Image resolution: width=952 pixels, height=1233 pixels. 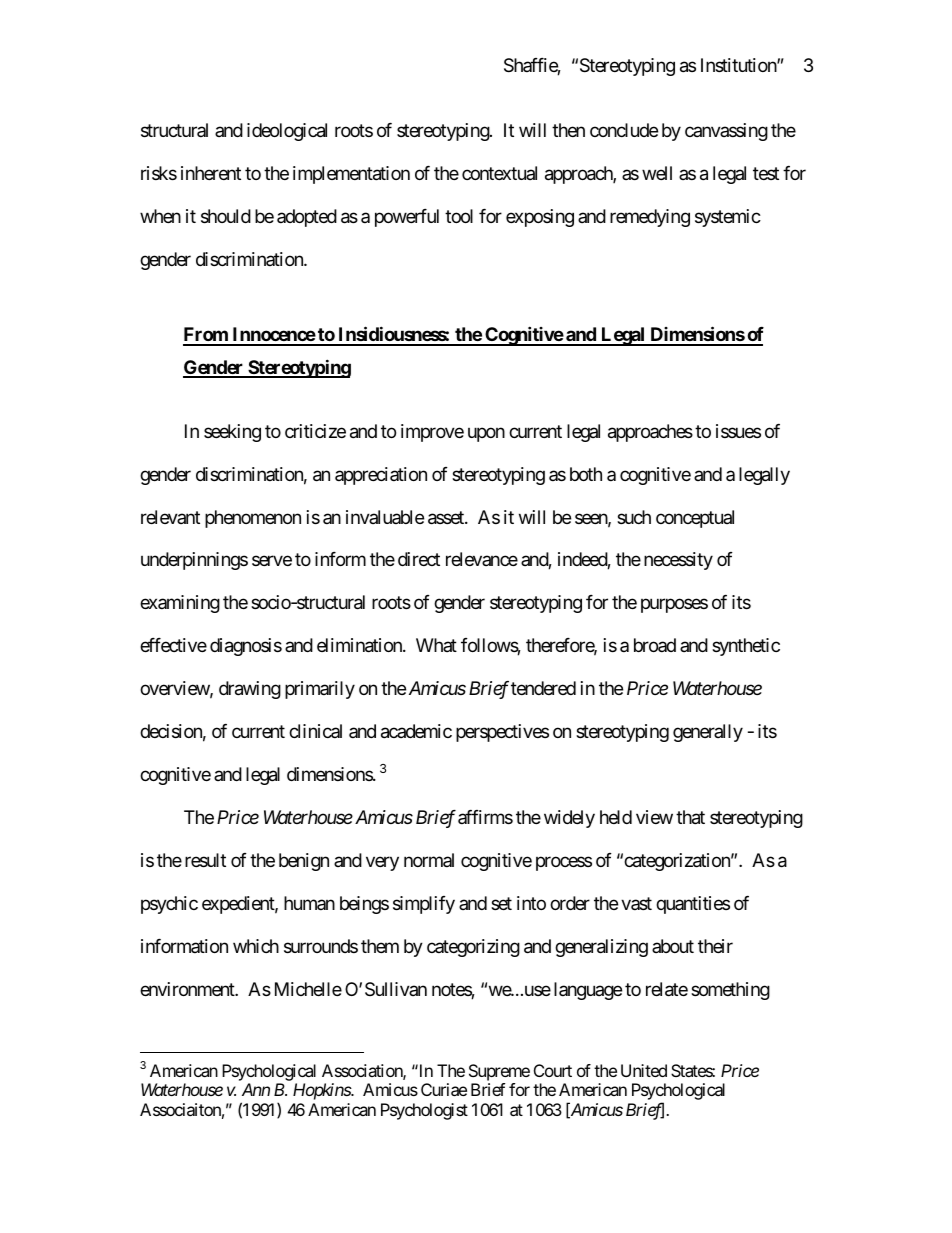 I want to click on upon, so click(x=486, y=434).
